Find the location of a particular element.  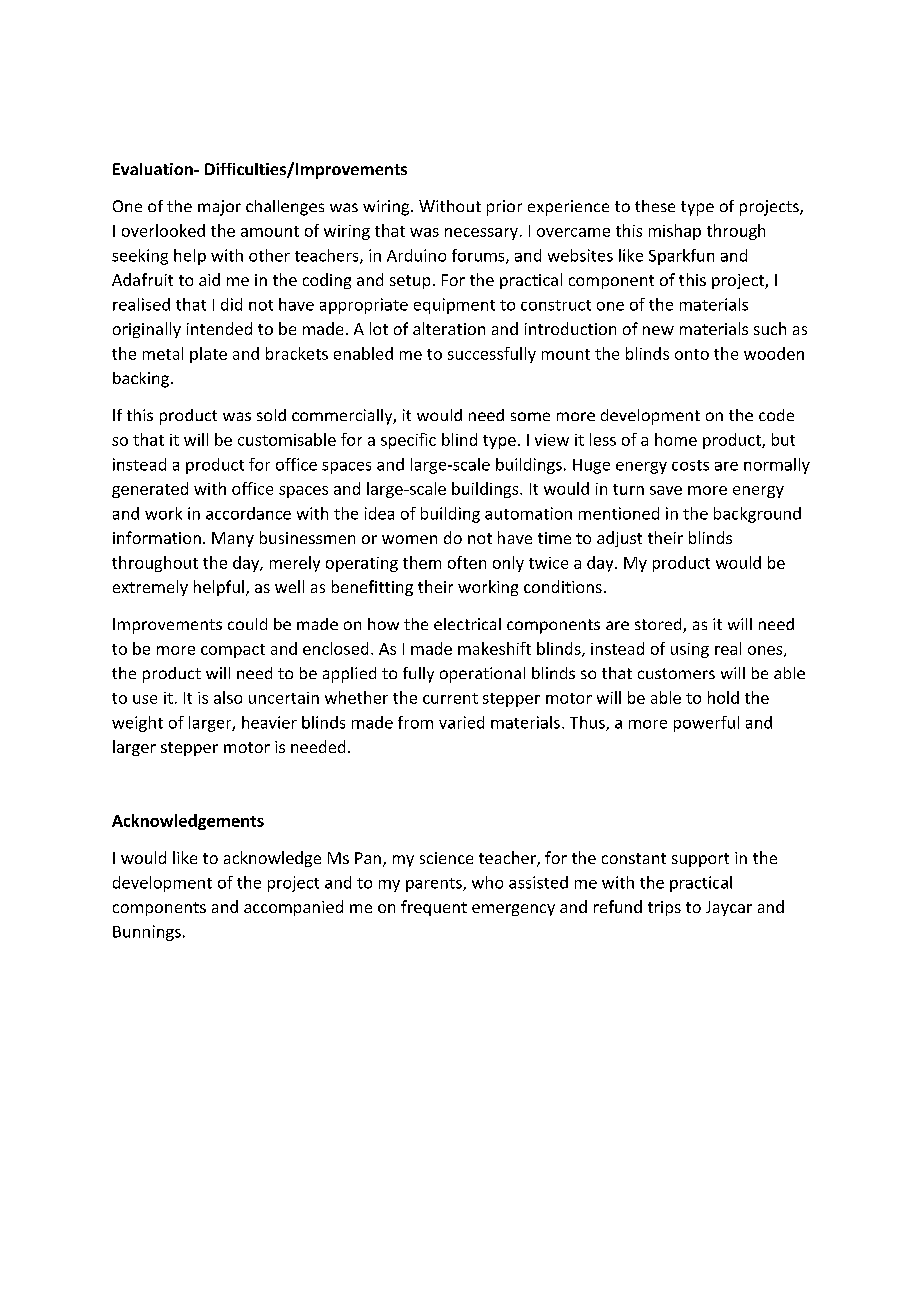

trips is located at coordinates (664, 908).
